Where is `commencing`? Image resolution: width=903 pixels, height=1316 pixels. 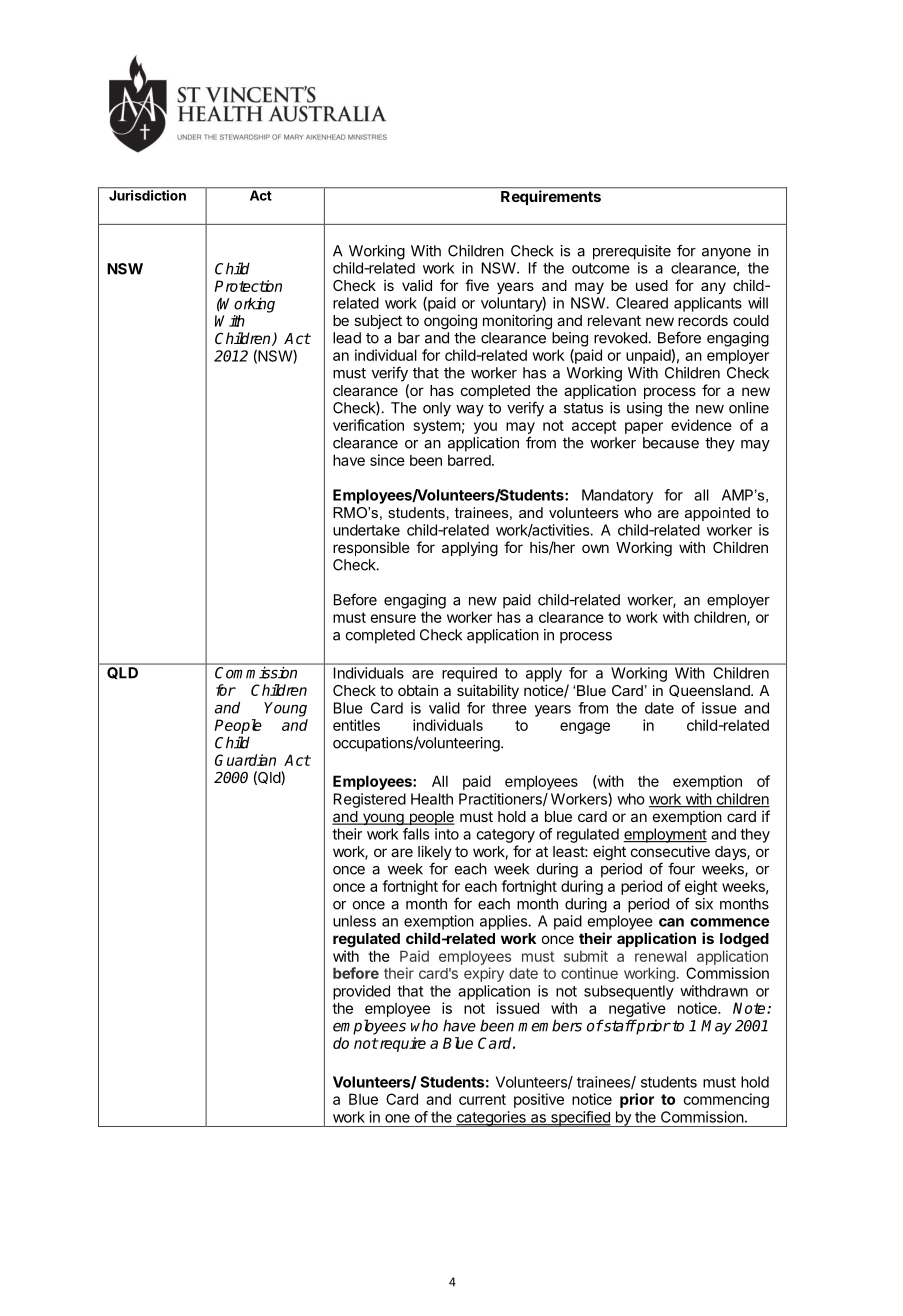
commencing is located at coordinates (726, 1100).
